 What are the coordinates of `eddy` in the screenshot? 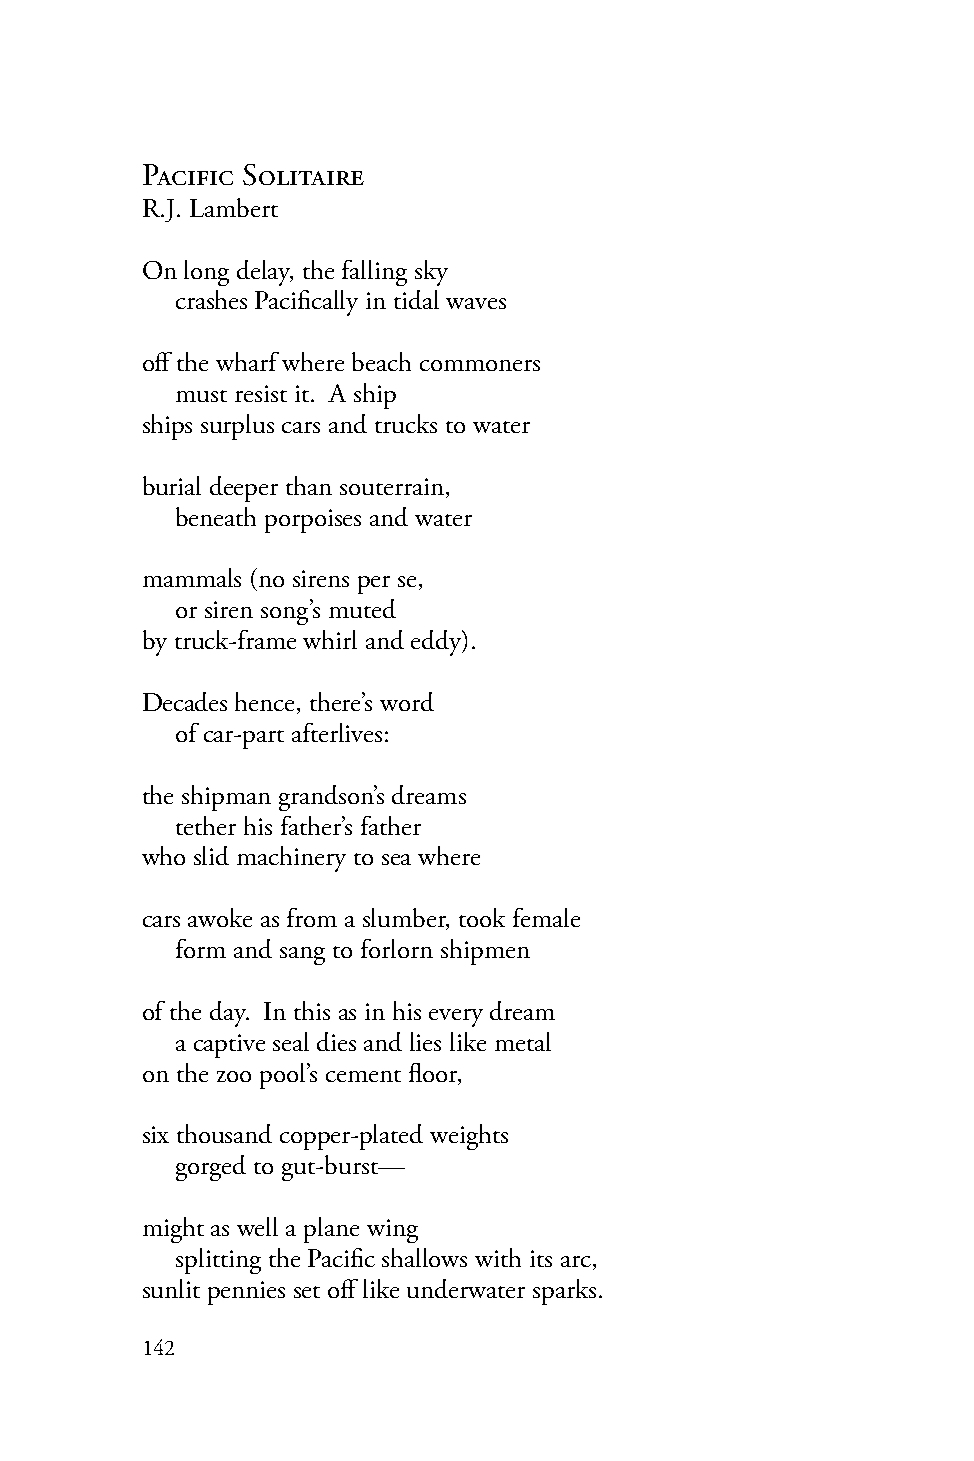 It's located at (437, 643).
